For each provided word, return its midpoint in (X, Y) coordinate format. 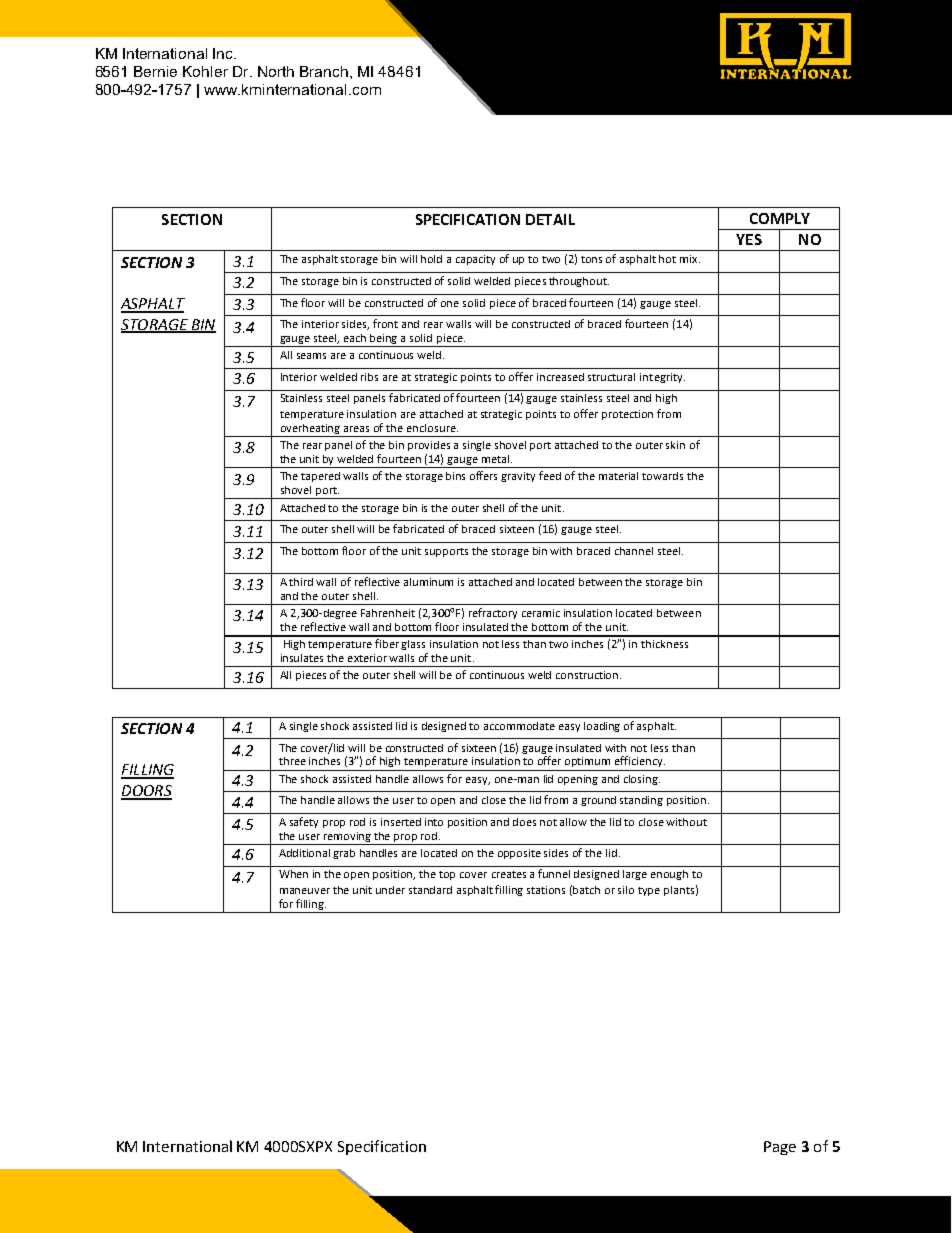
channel (634, 551)
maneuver (305, 891)
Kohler (205, 71)
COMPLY (780, 218)
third (301, 582)
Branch (324, 71)
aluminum (428, 582)
